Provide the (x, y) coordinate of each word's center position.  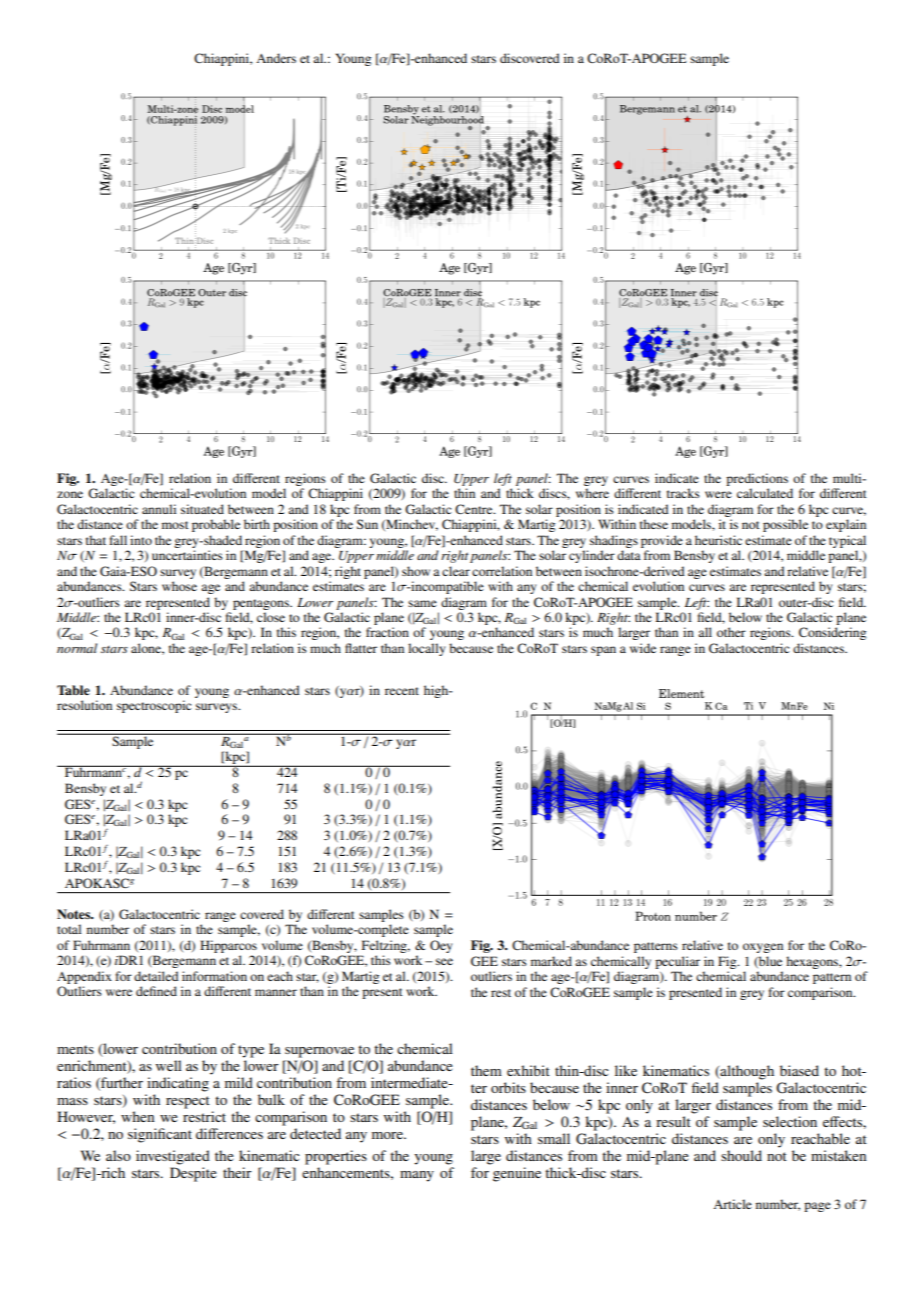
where (592, 493)
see (444, 961)
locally (426, 649)
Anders (276, 58)
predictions (757, 479)
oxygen (763, 948)
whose (179, 586)
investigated (173, 1157)
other (731, 632)
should (741, 1155)
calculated (765, 493)
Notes (75, 914)
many (417, 1176)
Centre (475, 509)
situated (202, 509)
